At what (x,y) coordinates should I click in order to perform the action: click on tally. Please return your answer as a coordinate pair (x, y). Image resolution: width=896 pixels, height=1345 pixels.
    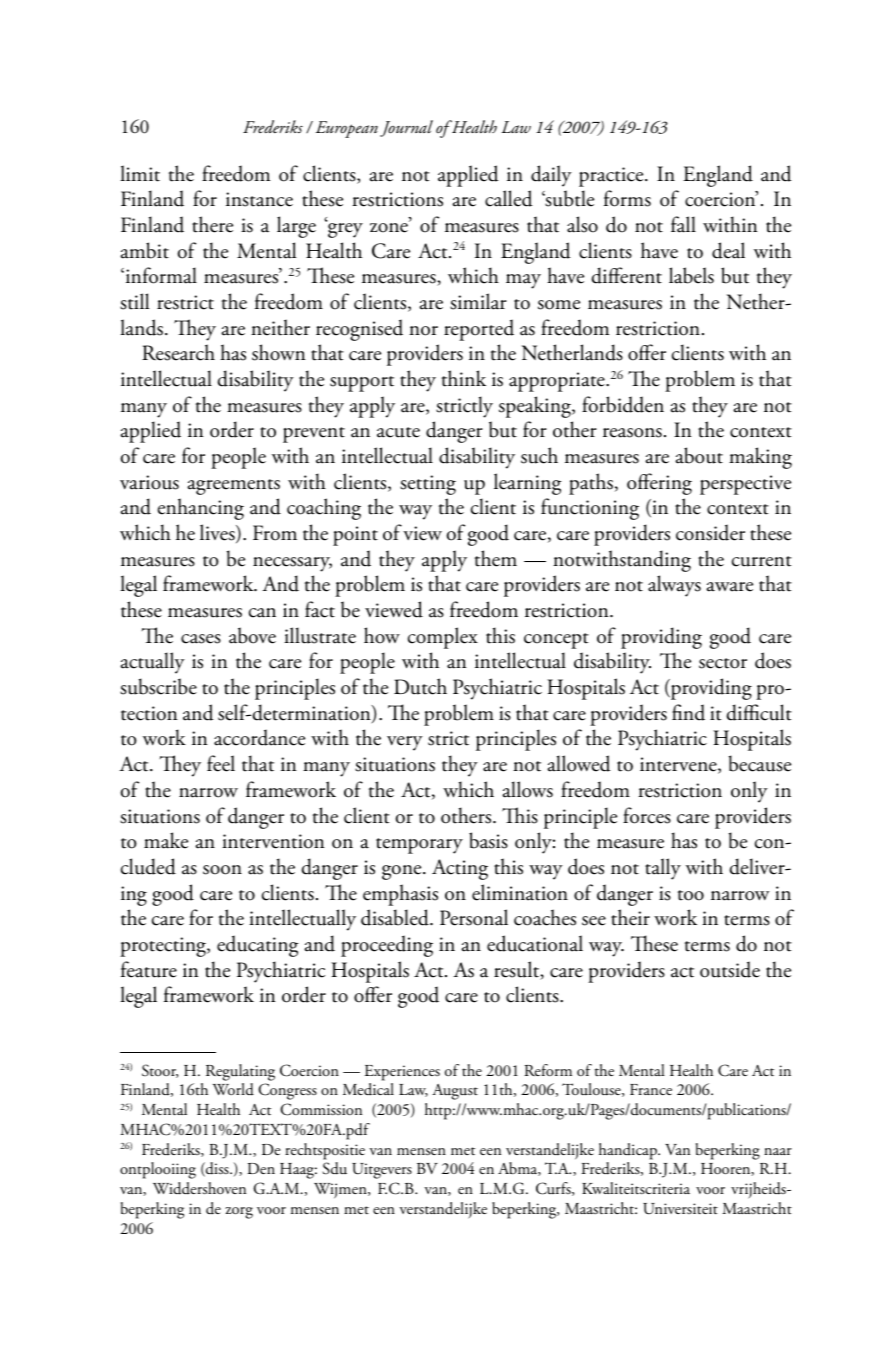
    Looking at the image, I should click on (663, 869).
